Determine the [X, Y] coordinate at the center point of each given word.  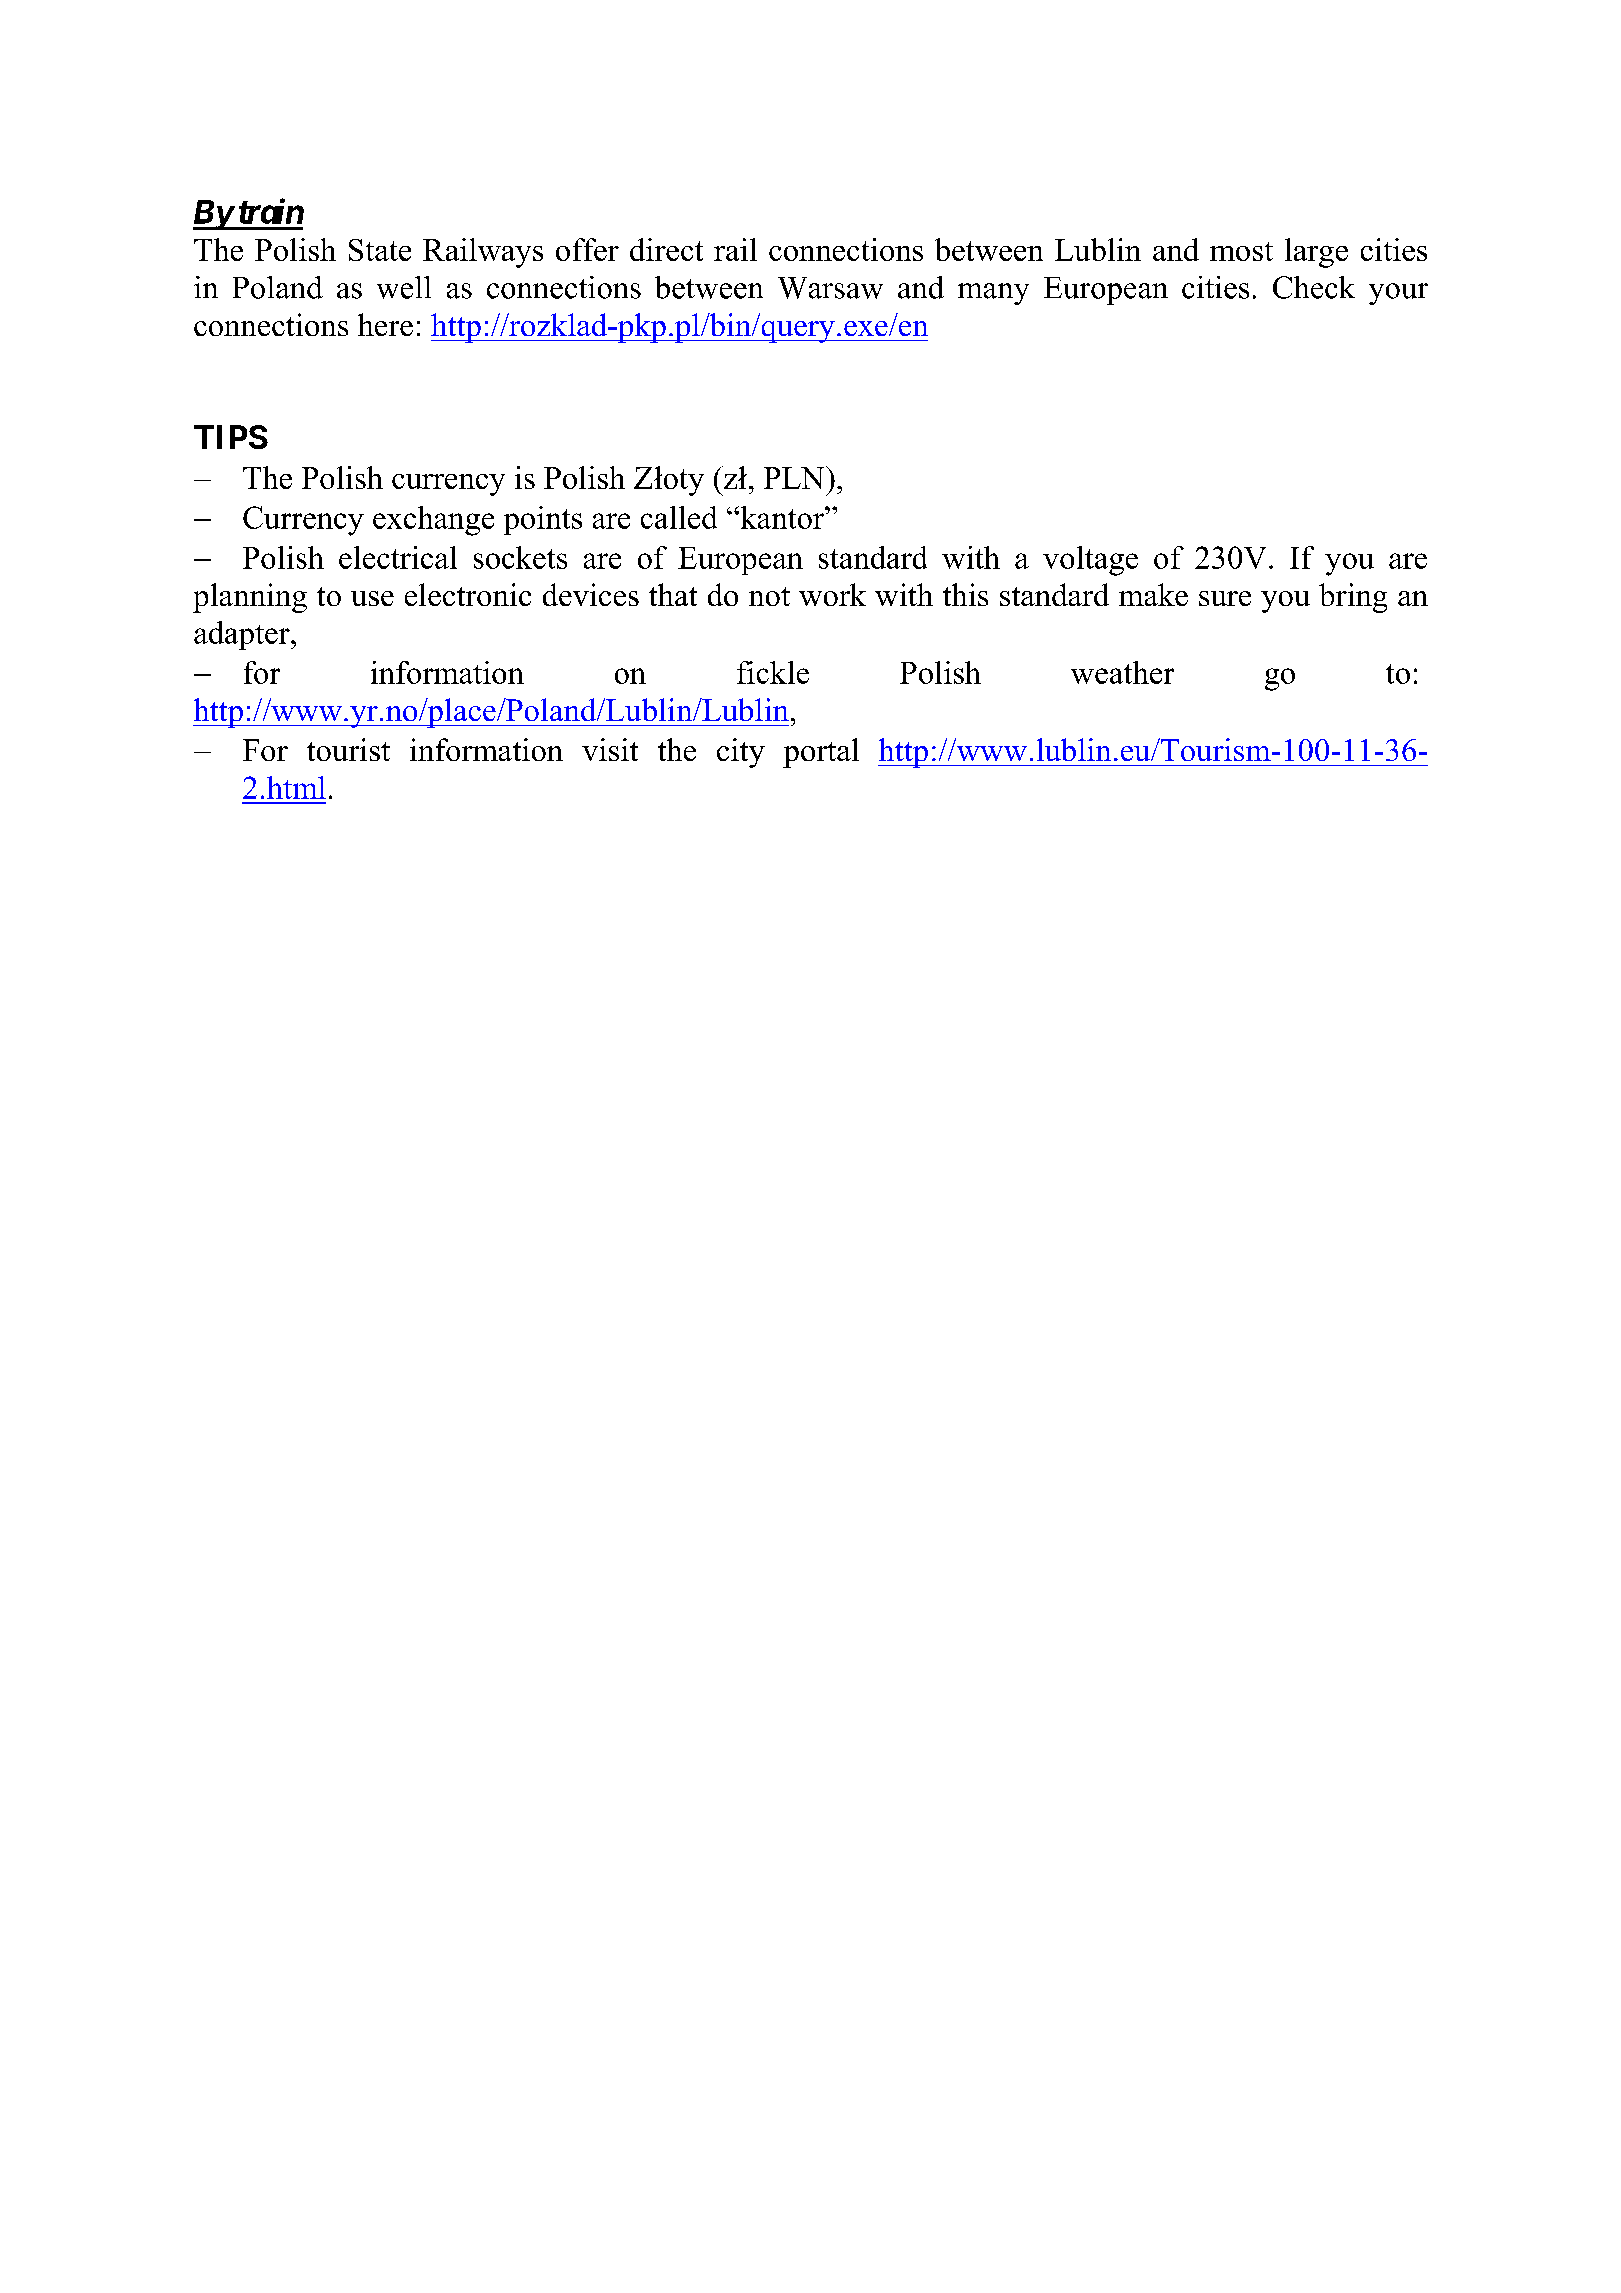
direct [666, 249]
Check [1314, 287]
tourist [348, 749]
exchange [433, 521]
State [380, 250]
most [1241, 251]
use [372, 598]
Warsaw [830, 288]
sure [1225, 598]
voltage [1090, 561]
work [832, 594]
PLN [795, 477]
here [385, 324]
